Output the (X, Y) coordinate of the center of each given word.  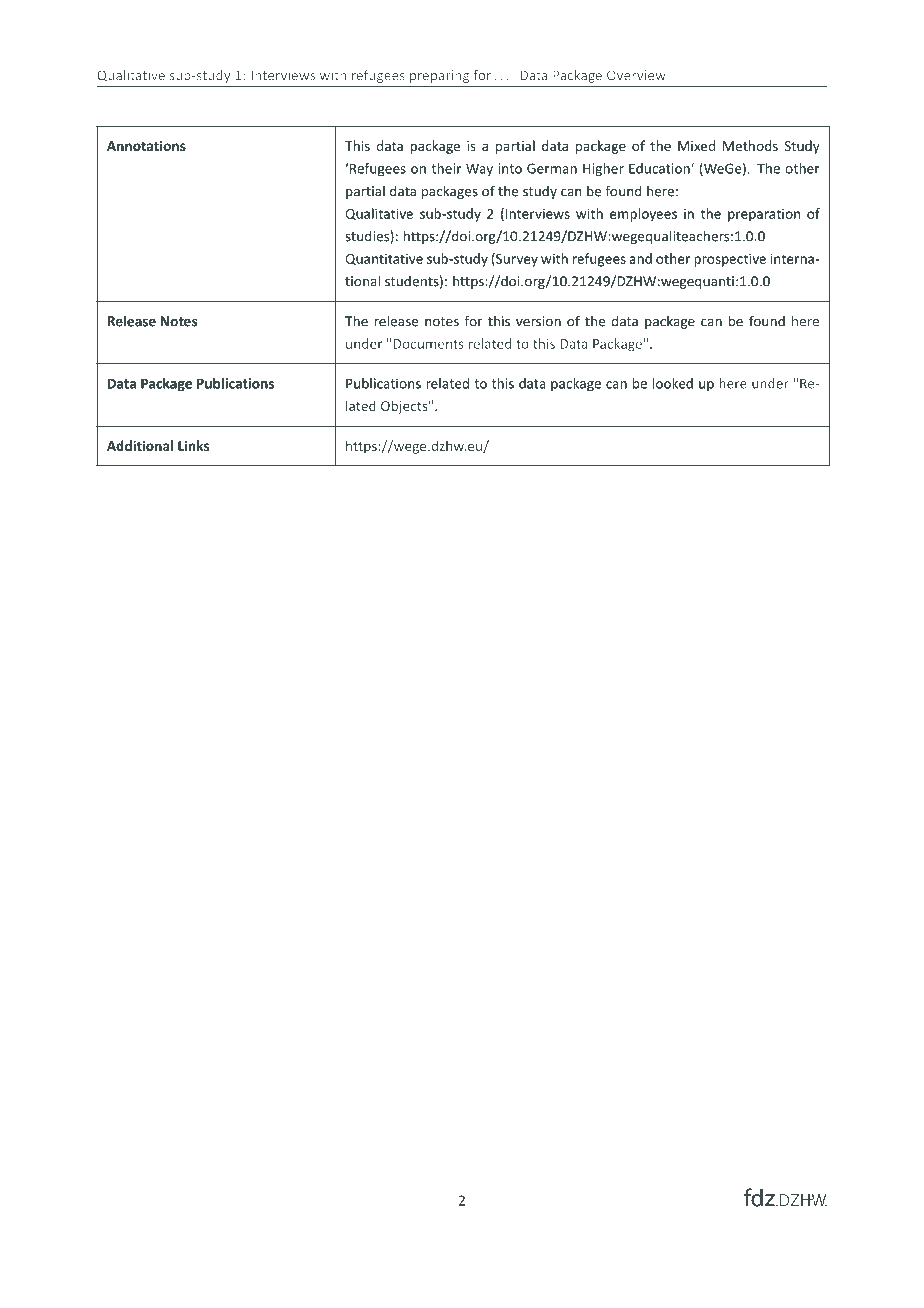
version (538, 321)
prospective (730, 260)
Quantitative (384, 259)
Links (193, 445)
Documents (428, 344)
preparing (439, 76)
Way (479, 169)
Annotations (146, 145)
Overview (636, 75)
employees (643, 215)
